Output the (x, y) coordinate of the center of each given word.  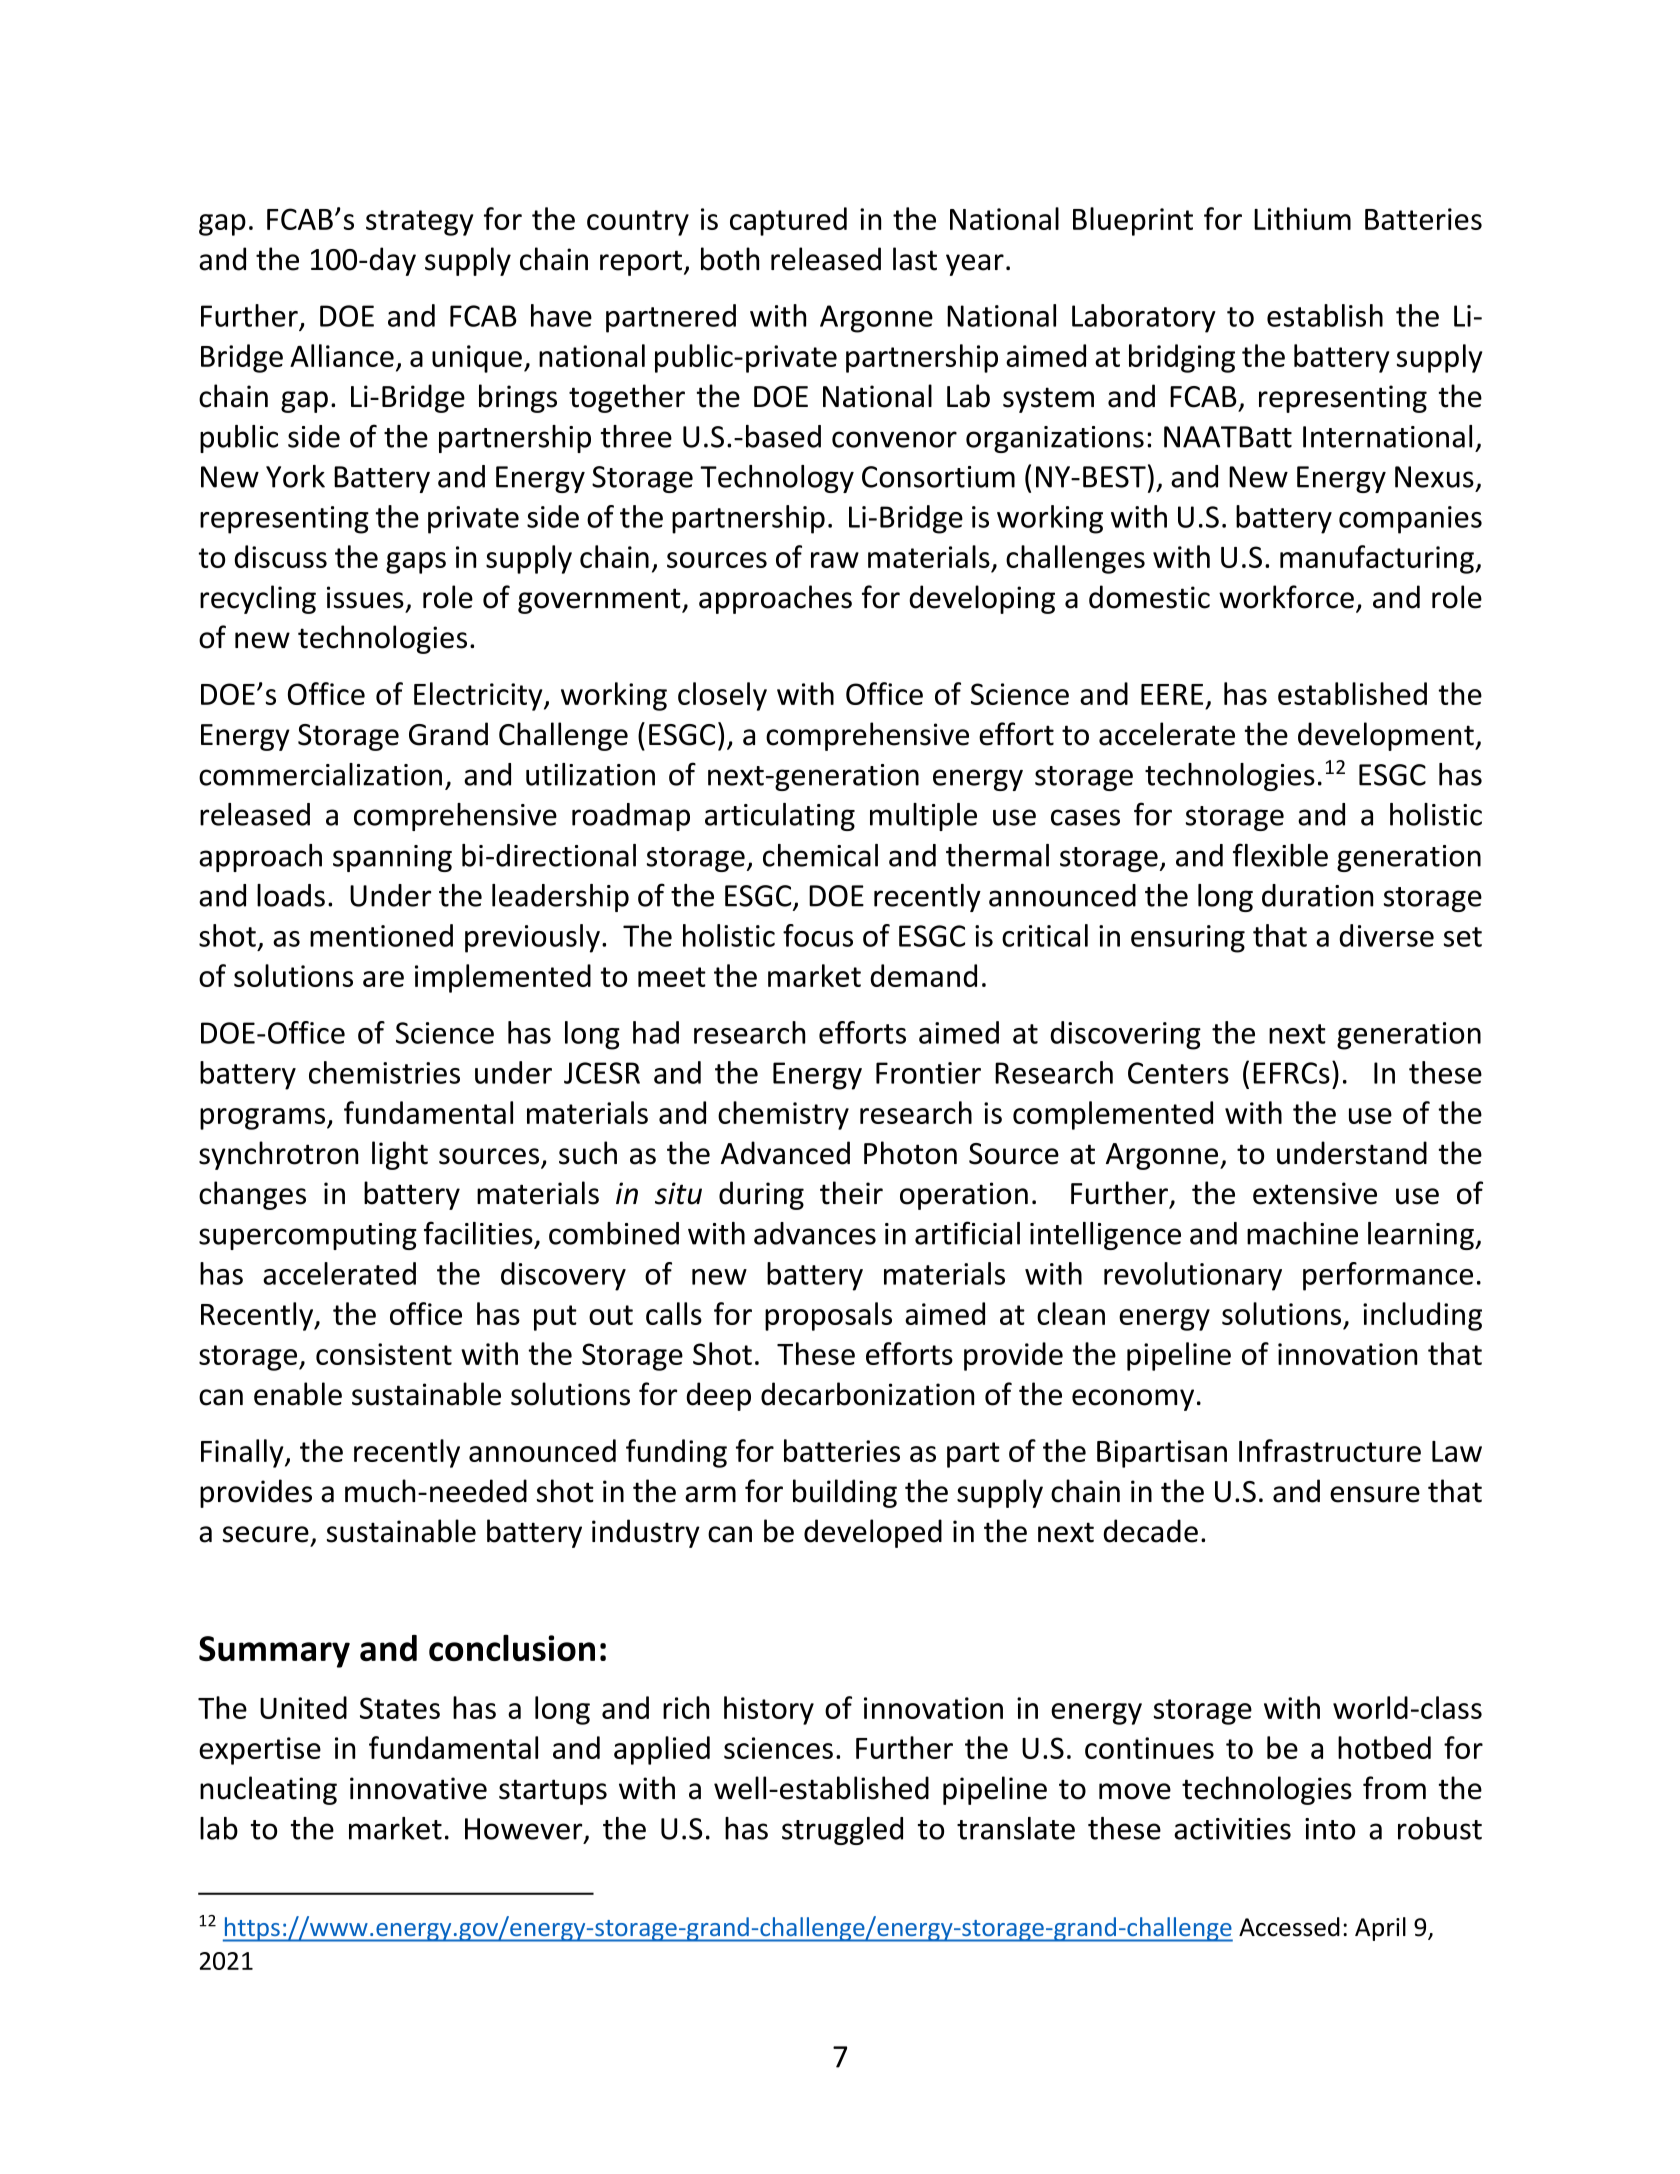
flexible (1280, 855)
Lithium (1302, 218)
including (1422, 1316)
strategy (420, 223)
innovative (418, 1788)
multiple (923, 817)
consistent (384, 1354)
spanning (392, 858)
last (915, 259)
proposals (828, 1316)
